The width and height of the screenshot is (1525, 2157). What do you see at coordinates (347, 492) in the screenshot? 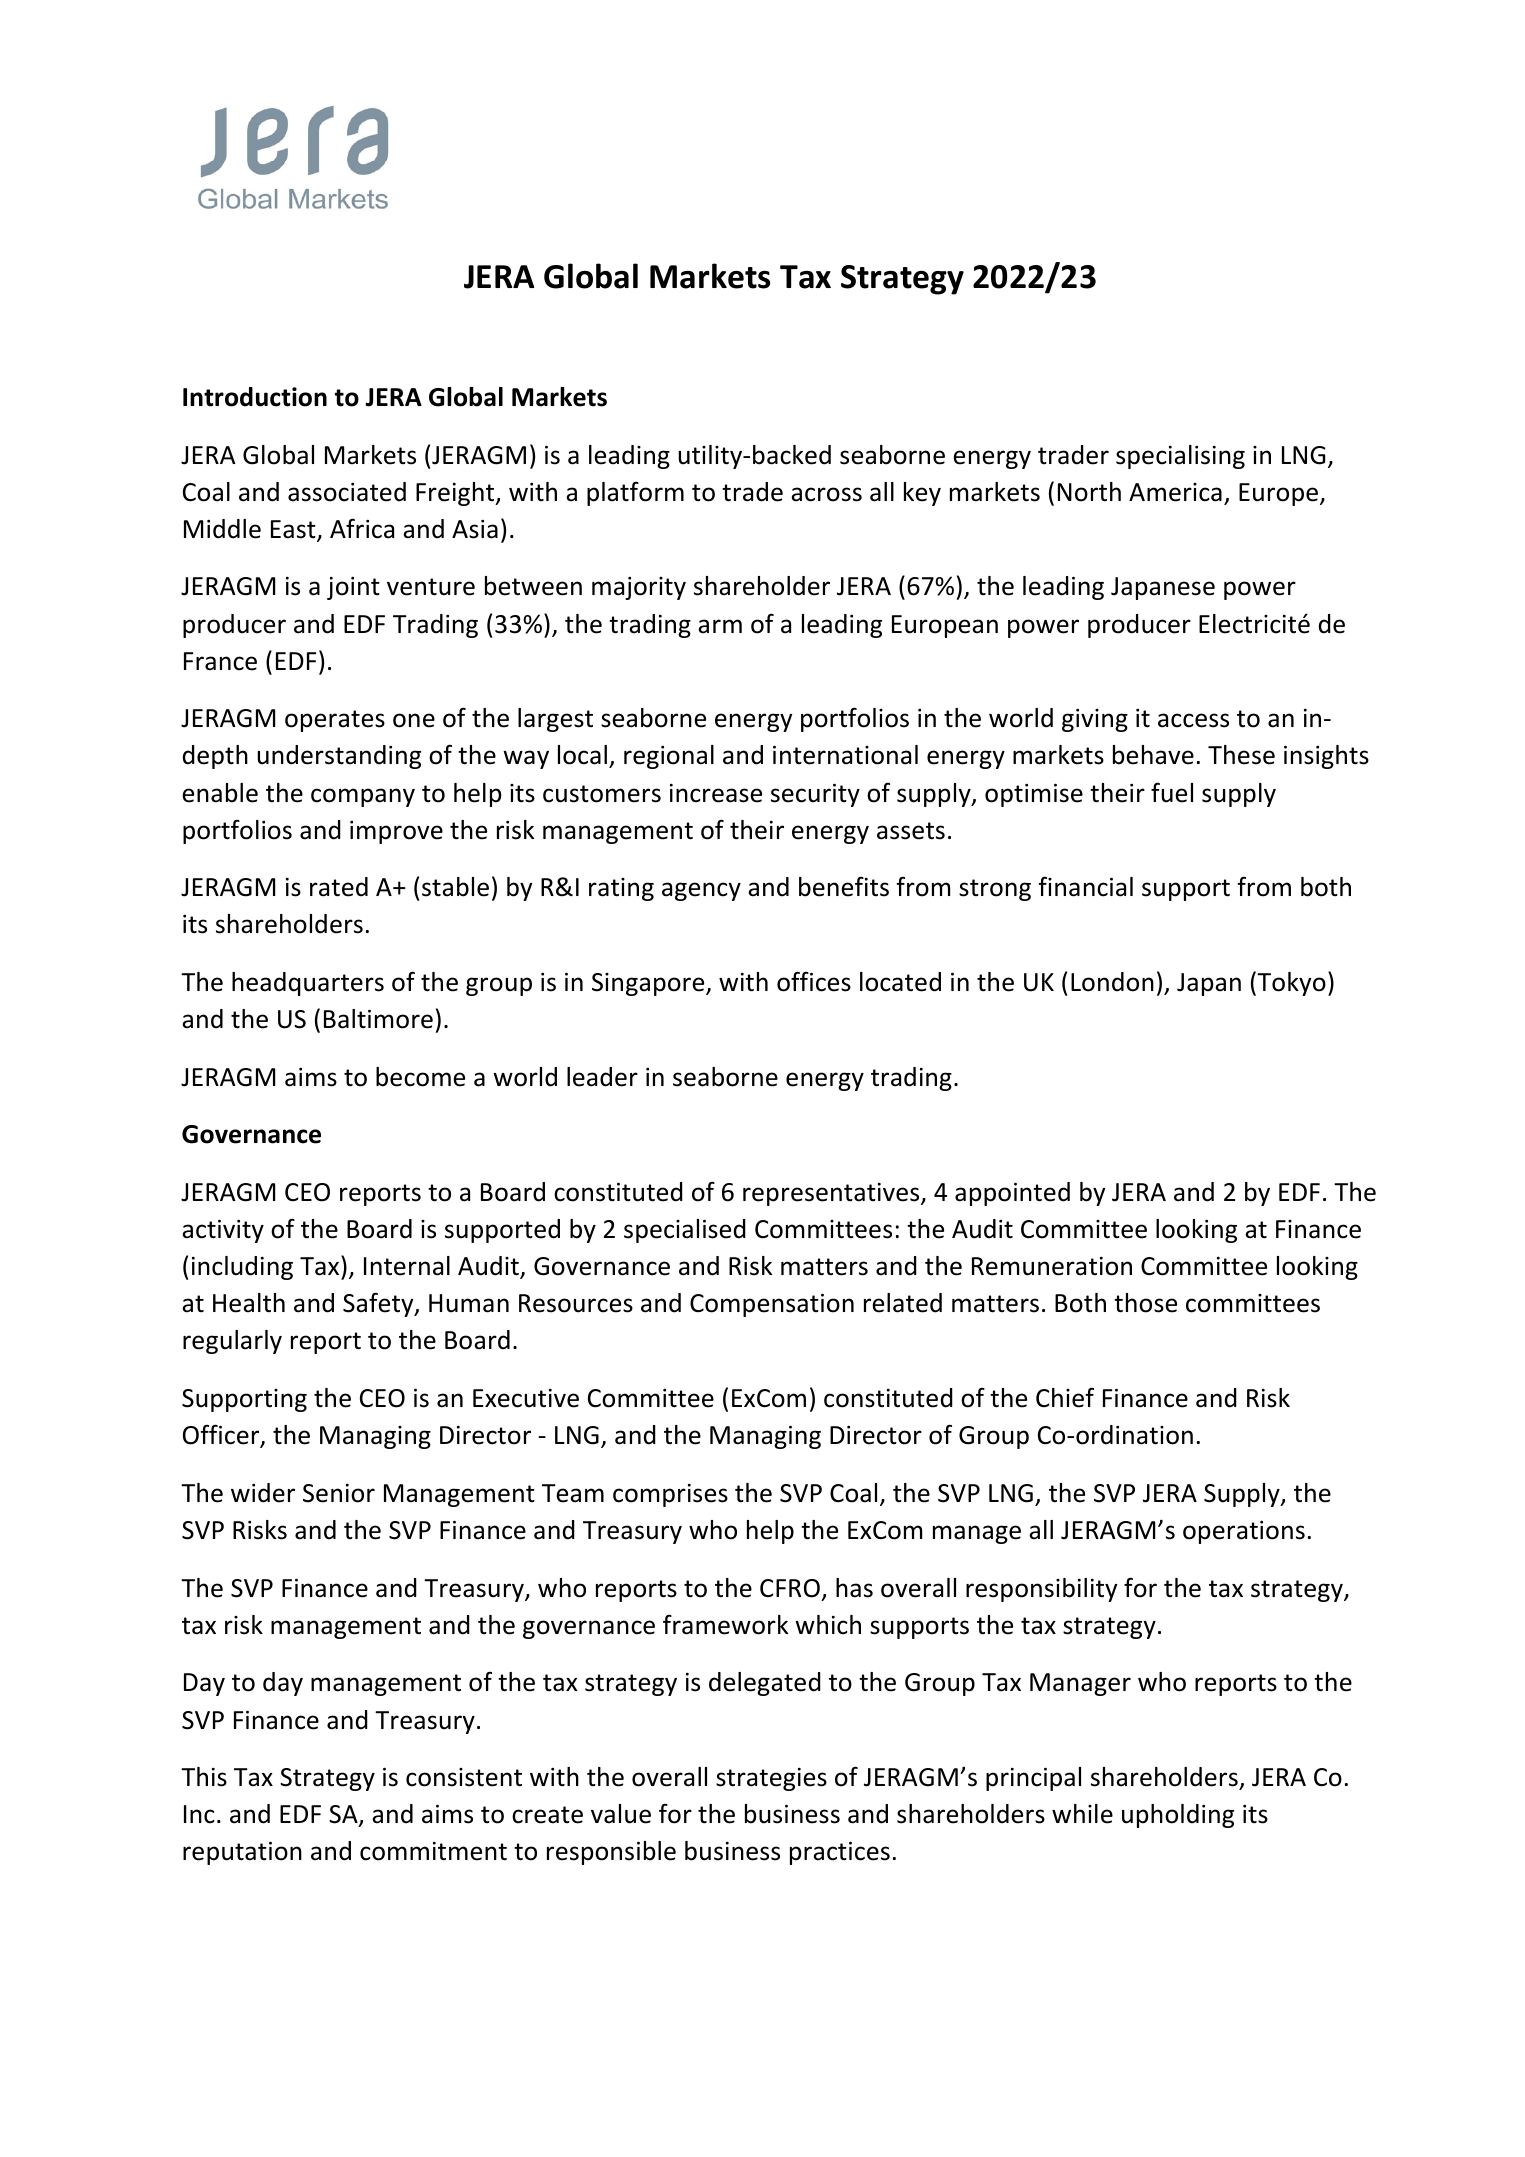
I see `associated` at bounding box center [347, 492].
